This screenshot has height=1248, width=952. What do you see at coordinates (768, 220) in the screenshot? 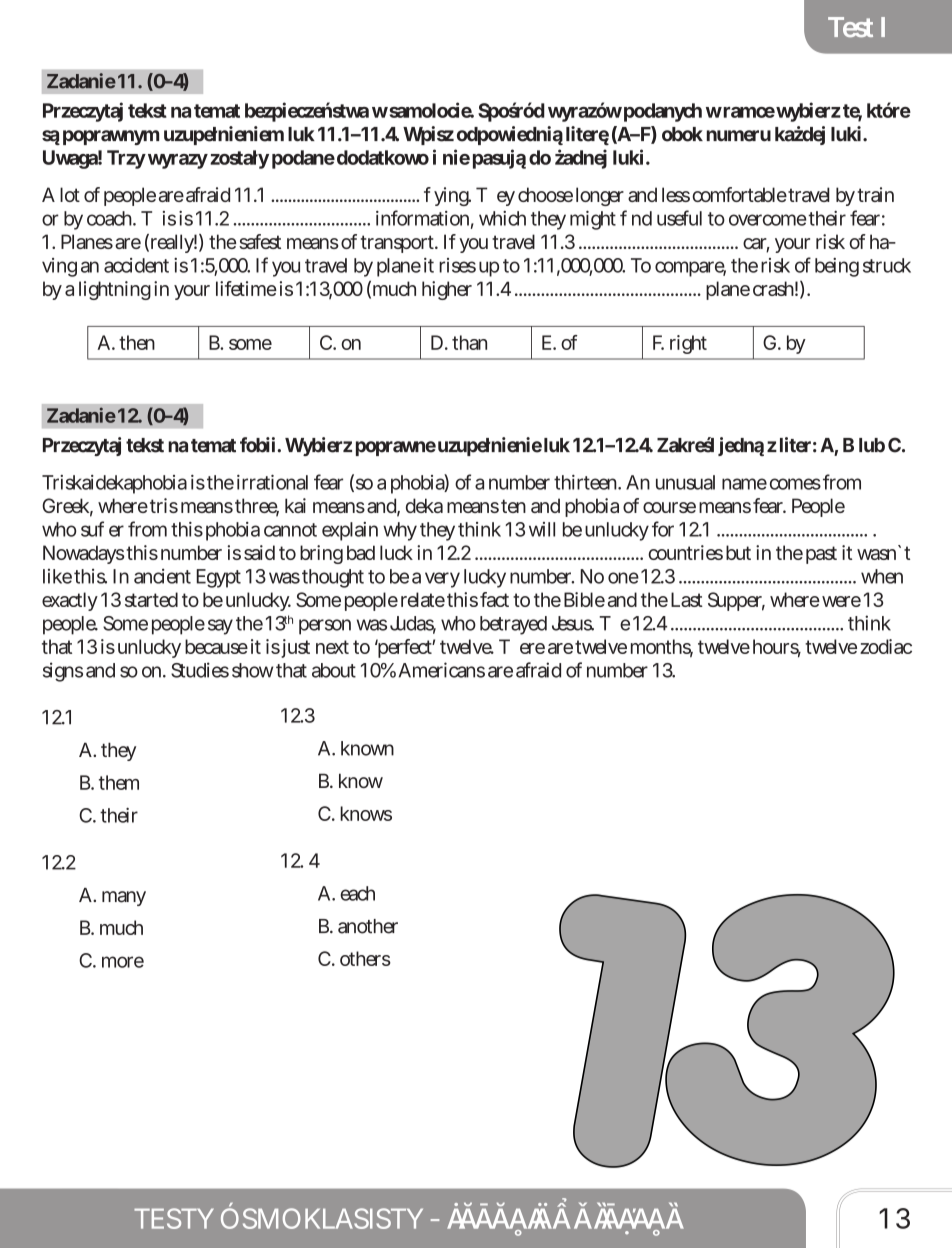
I see `overcome` at bounding box center [768, 220].
